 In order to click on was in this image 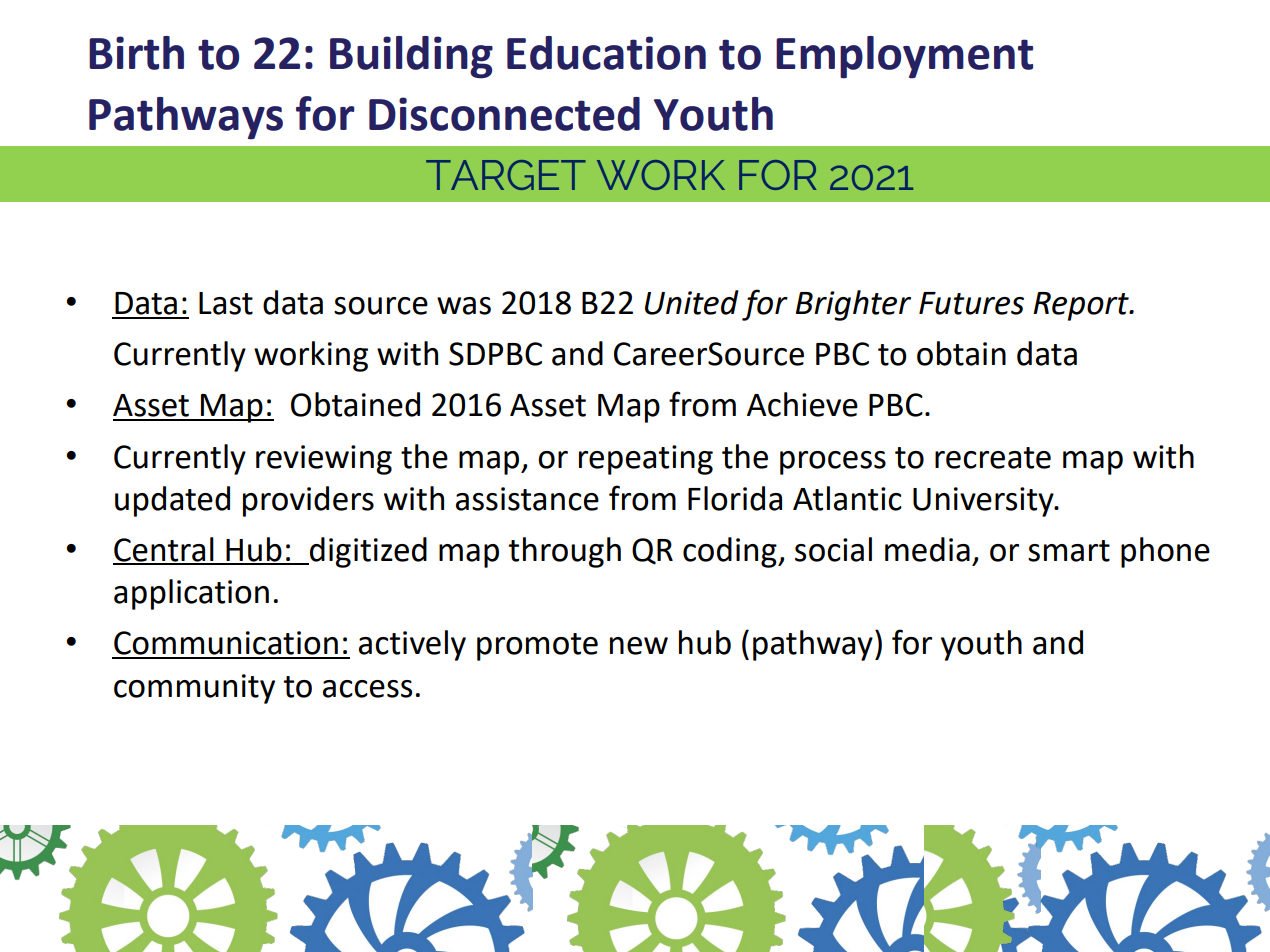, I will do `click(464, 306)`.
